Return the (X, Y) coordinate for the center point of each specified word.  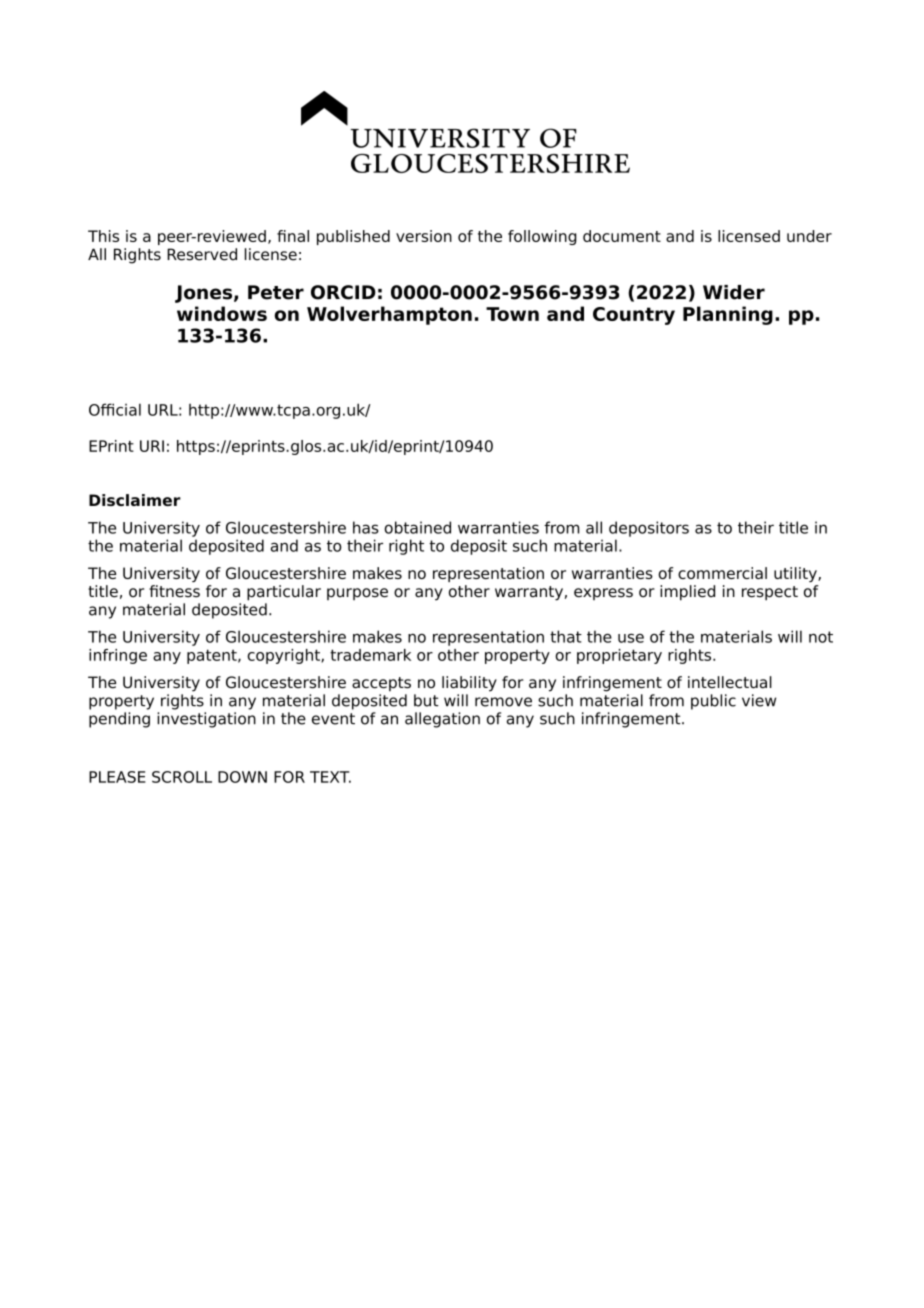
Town (512, 314)
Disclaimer (135, 500)
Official (115, 409)
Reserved (202, 254)
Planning (728, 315)
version (424, 236)
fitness (174, 591)
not (821, 637)
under (809, 236)
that (566, 636)
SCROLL (182, 777)
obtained (417, 527)
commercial (722, 573)
